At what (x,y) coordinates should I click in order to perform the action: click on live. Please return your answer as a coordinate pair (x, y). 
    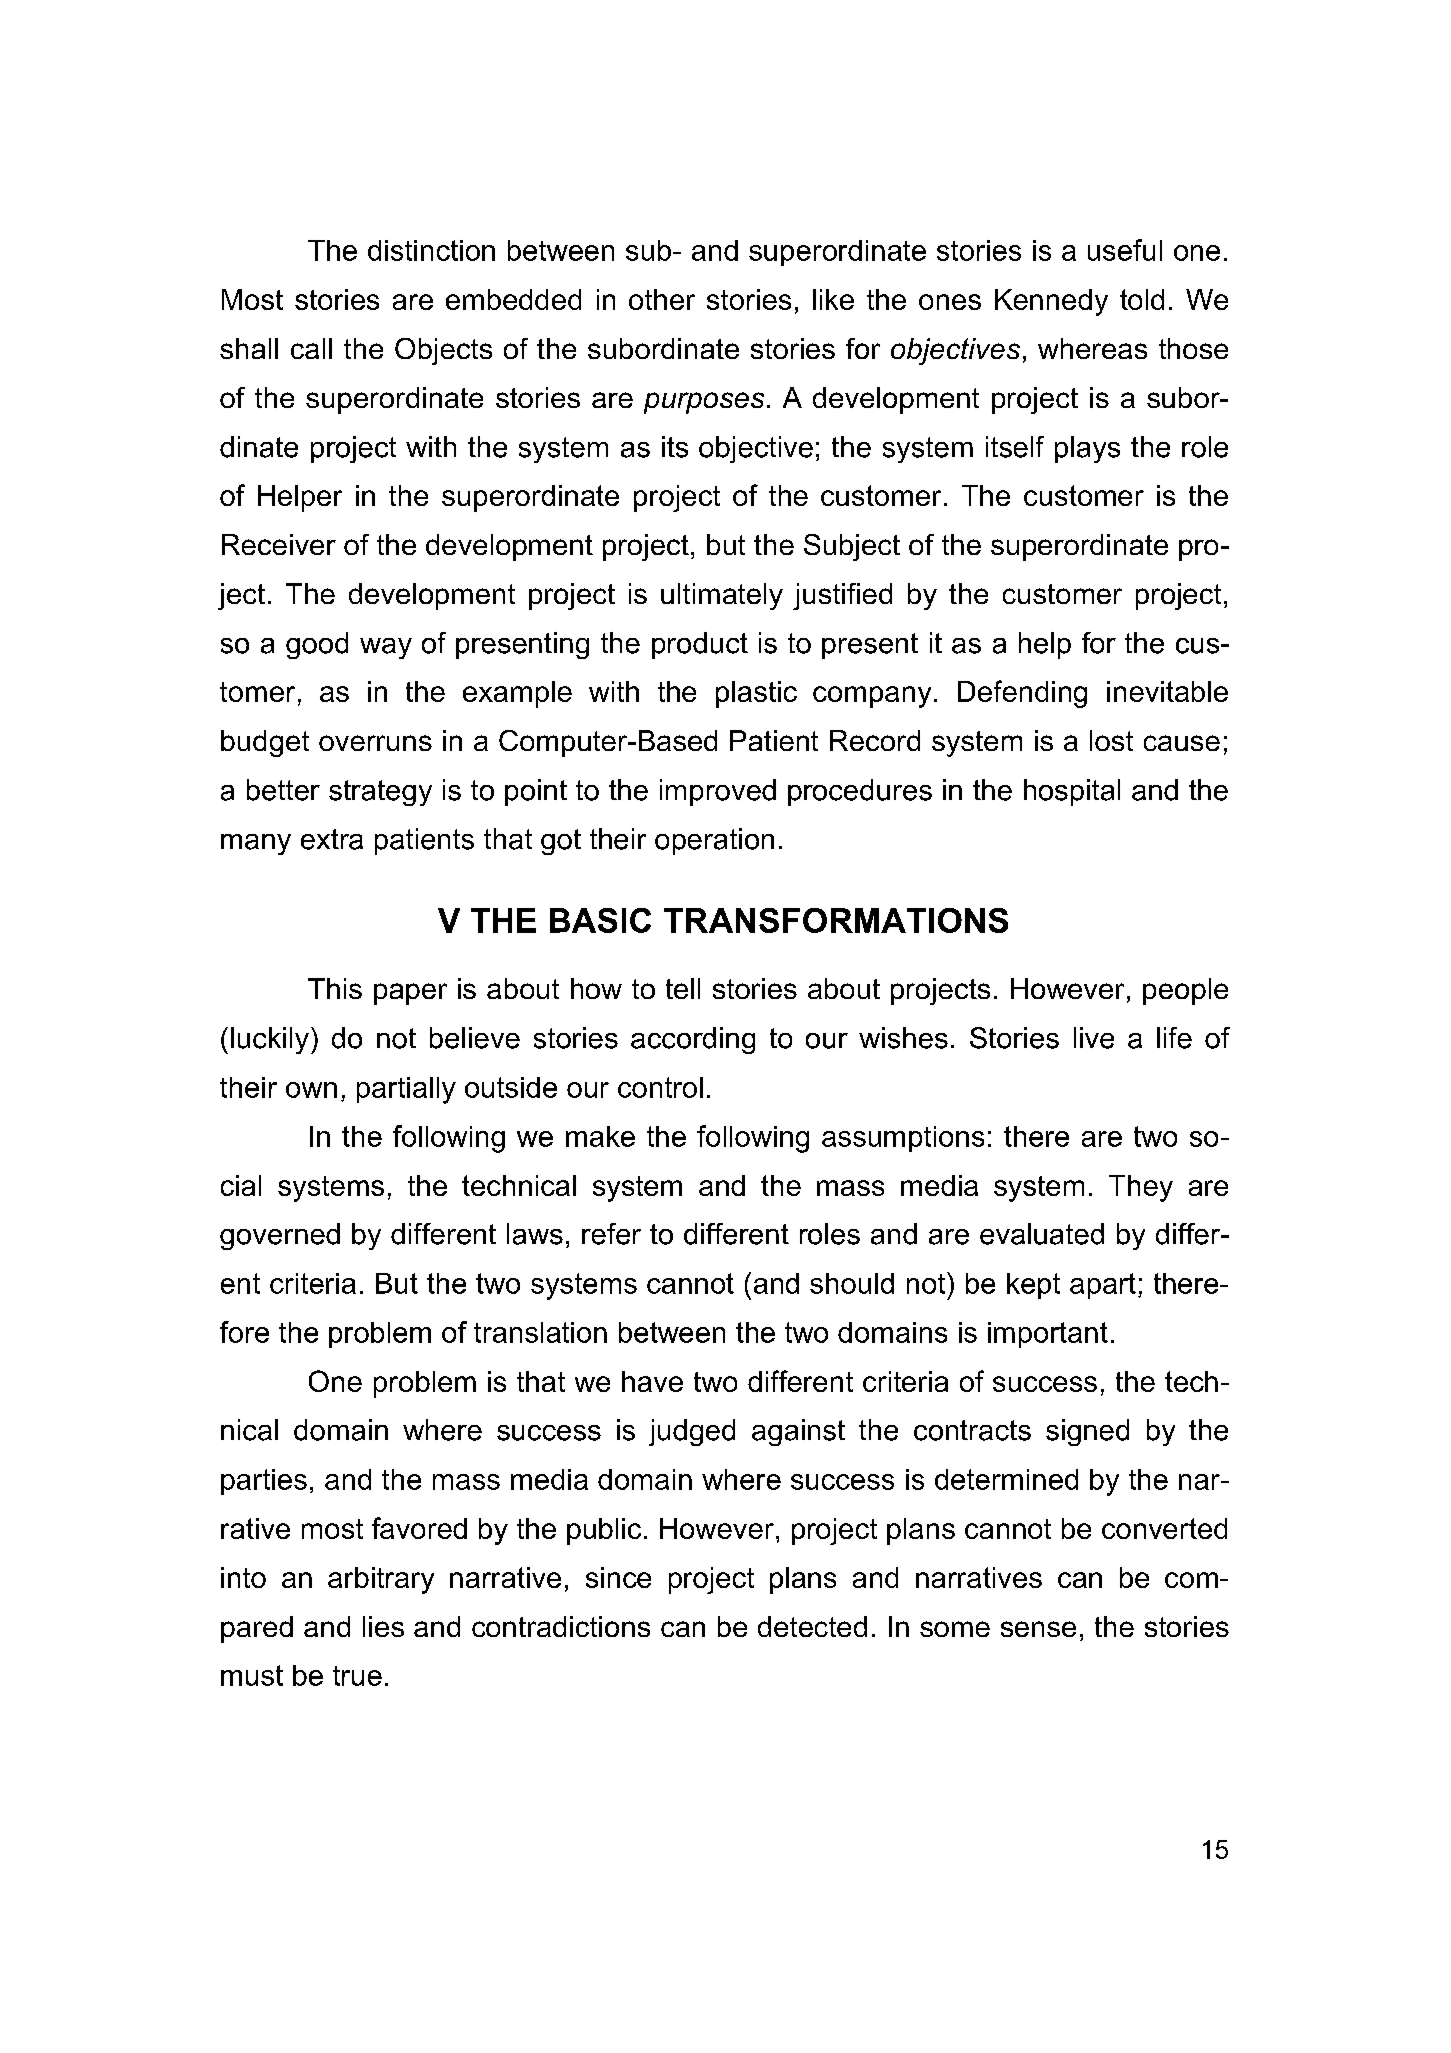
    Looking at the image, I should click on (1094, 1038).
